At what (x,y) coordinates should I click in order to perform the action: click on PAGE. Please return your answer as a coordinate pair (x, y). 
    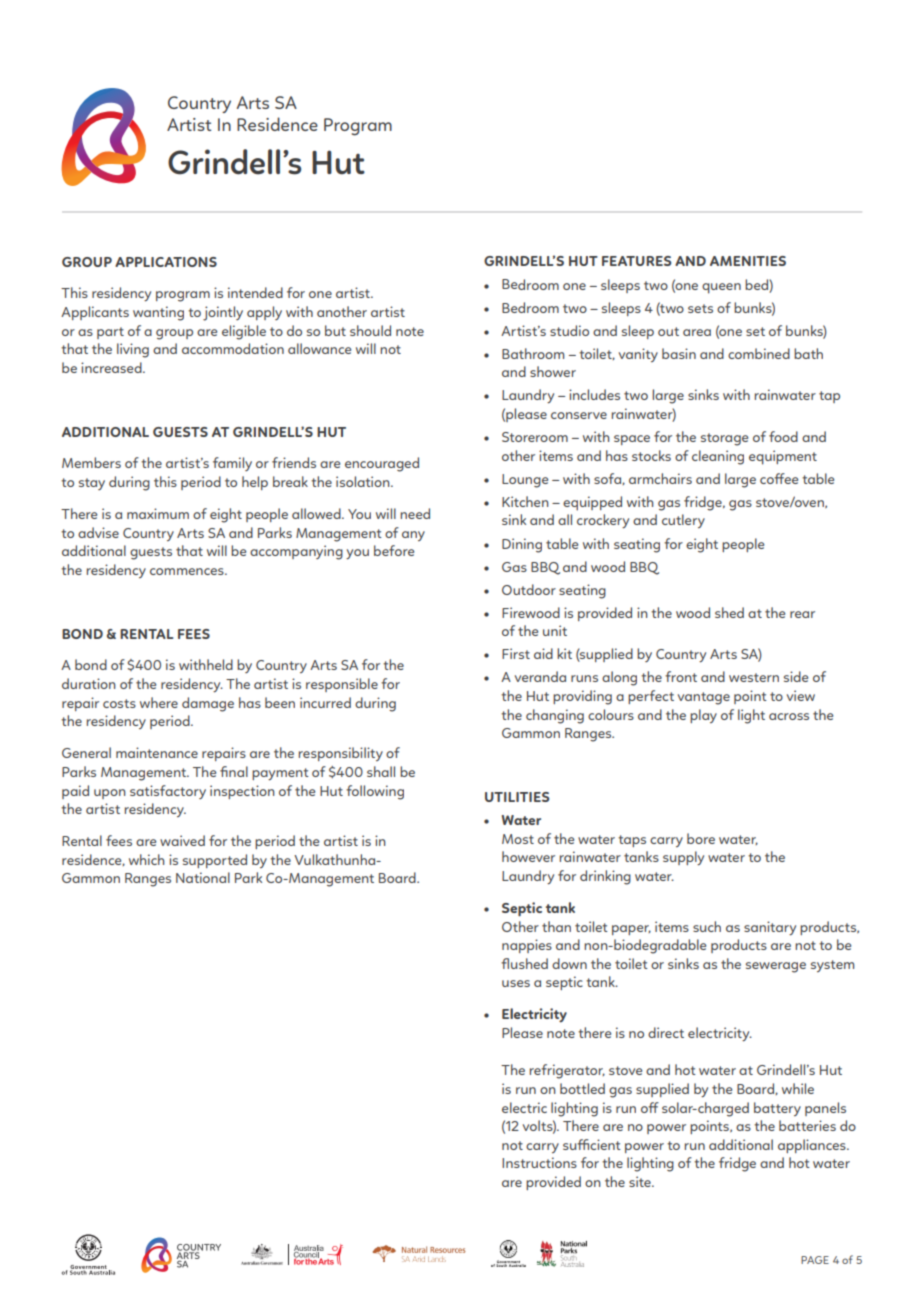
    Looking at the image, I should click on (815, 1260).
